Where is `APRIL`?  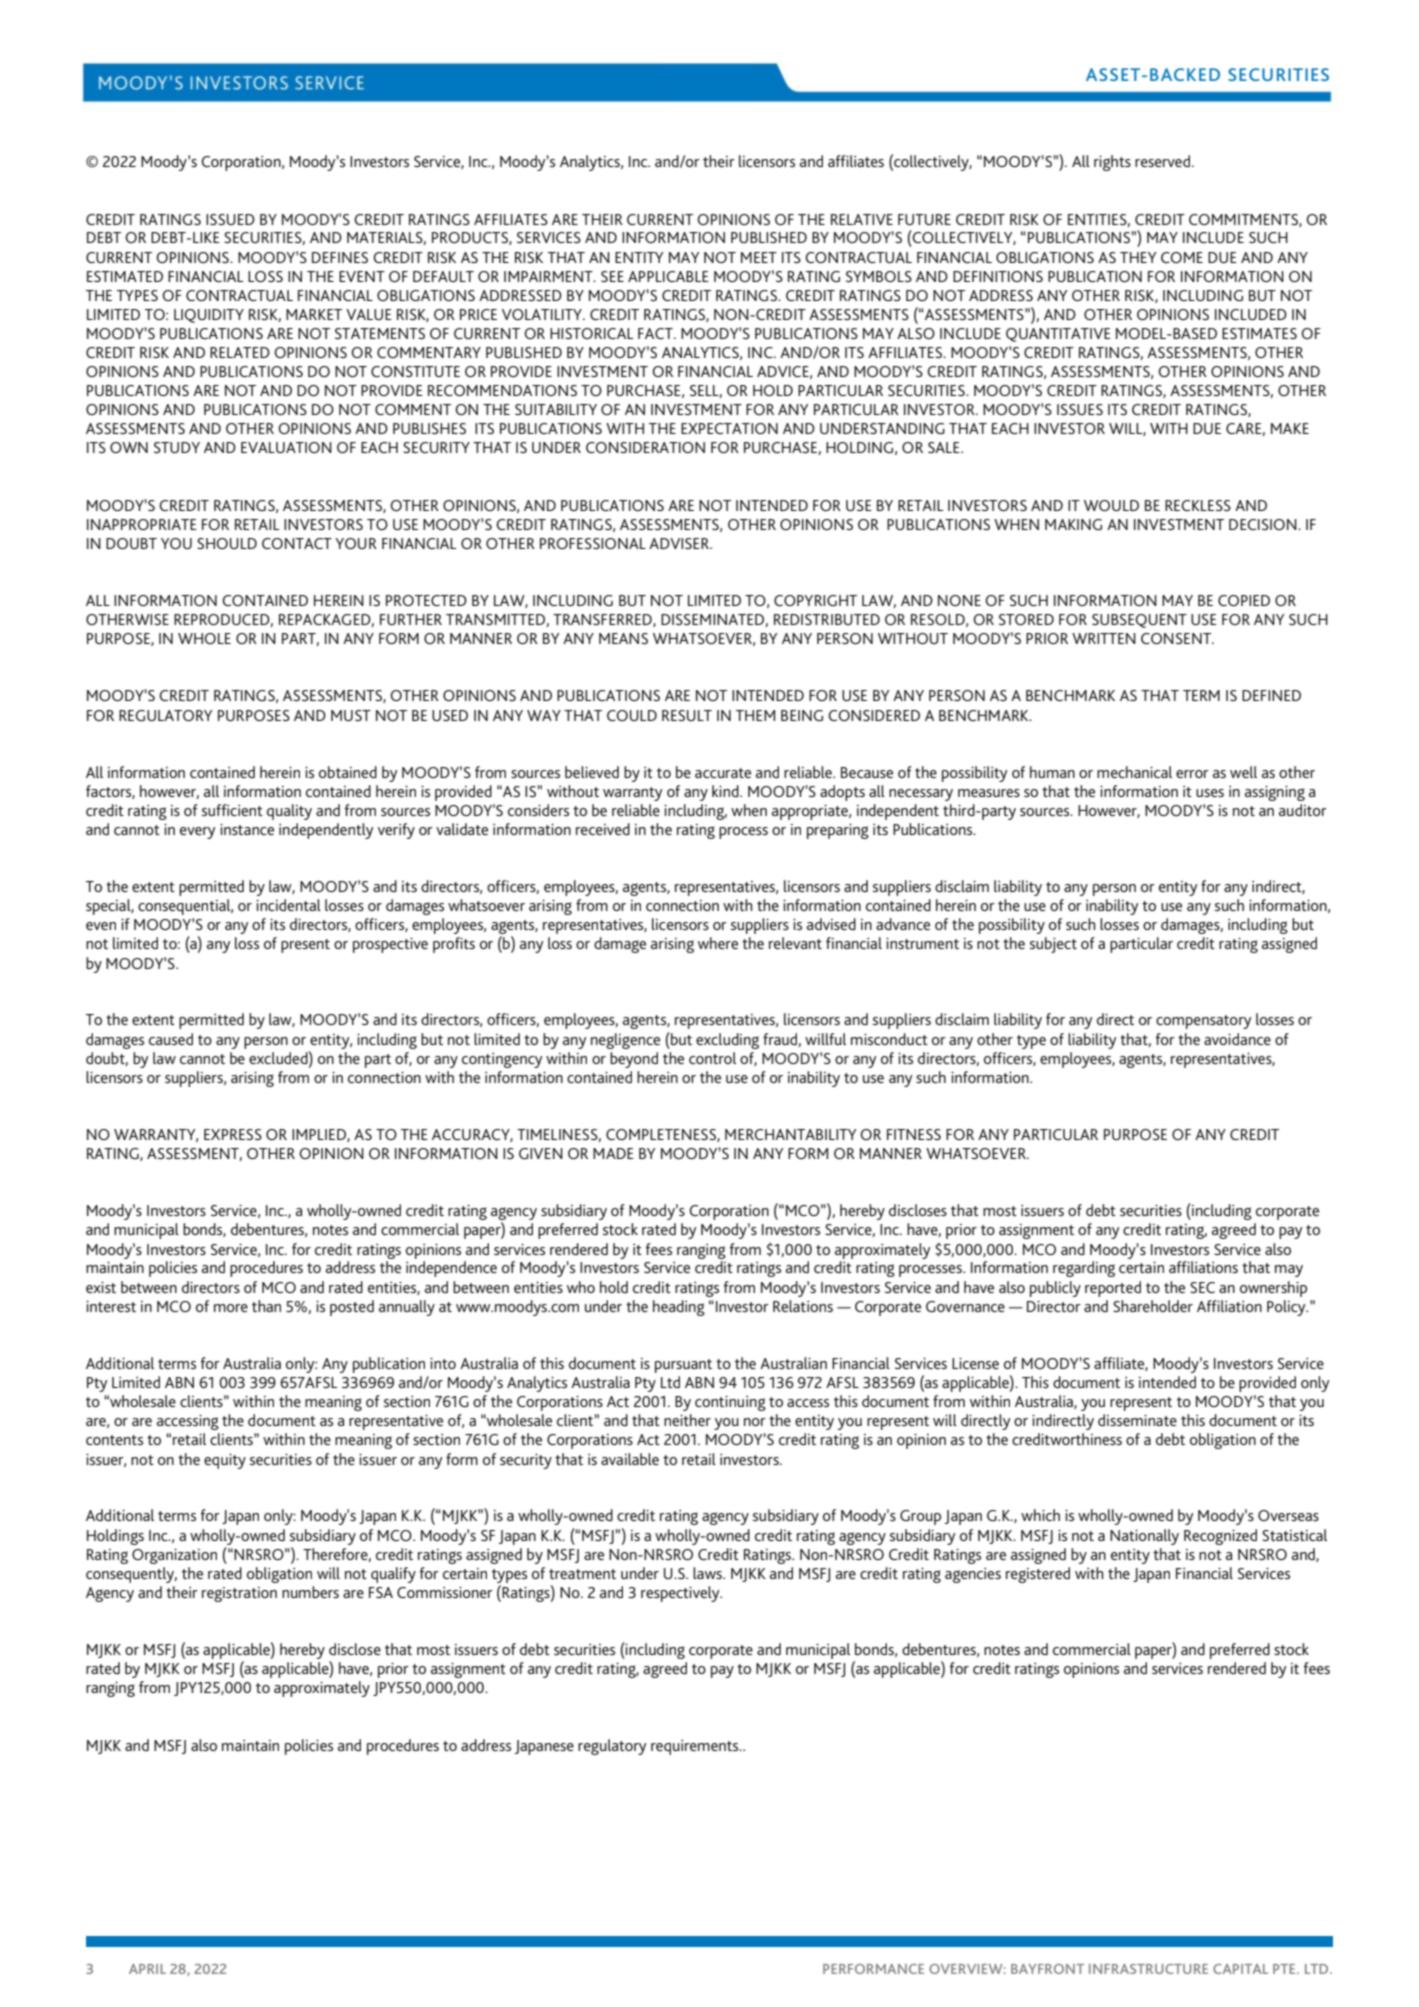 APRIL is located at coordinates (147, 1969).
